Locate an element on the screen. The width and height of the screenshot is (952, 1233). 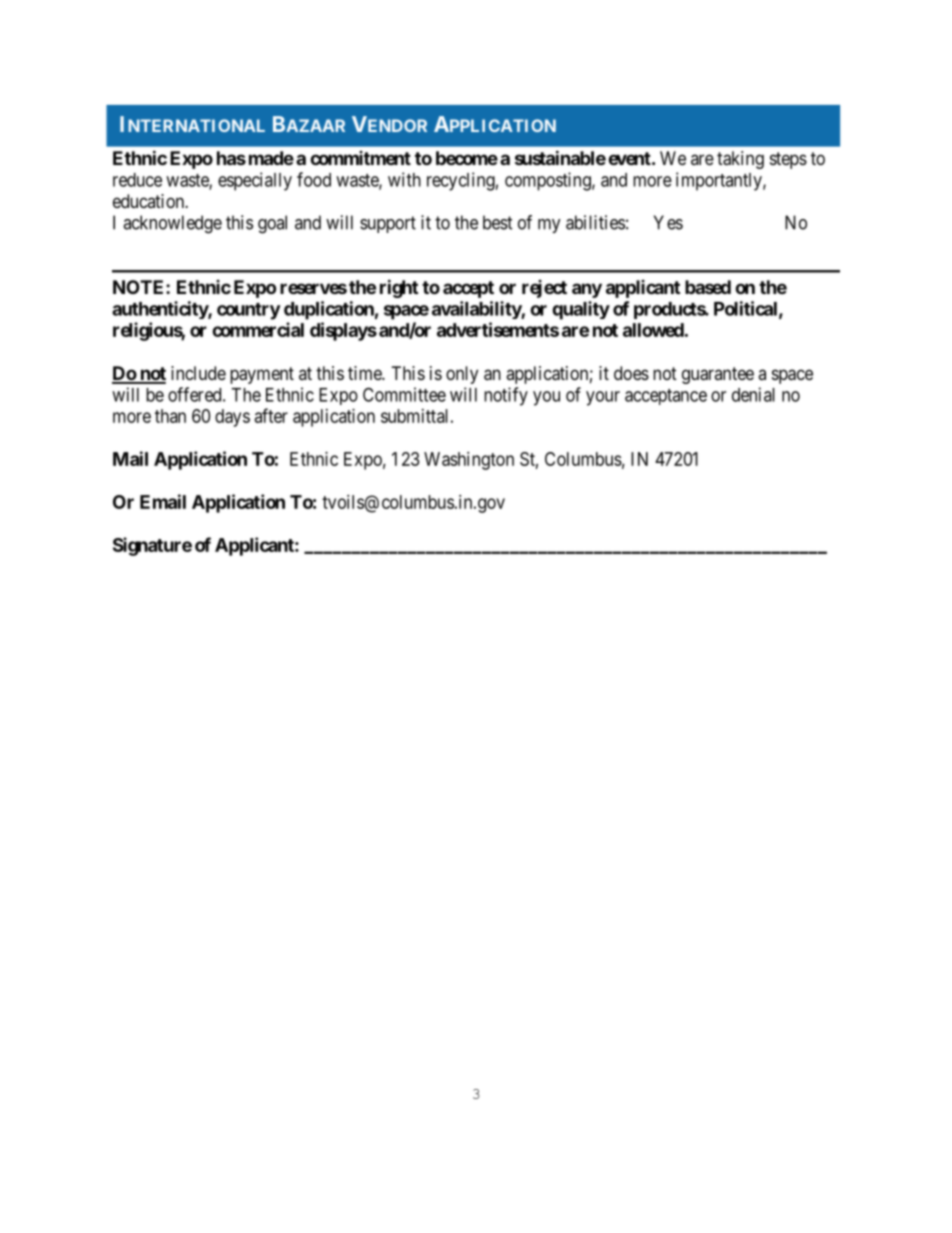
days is located at coordinates (232, 418).
